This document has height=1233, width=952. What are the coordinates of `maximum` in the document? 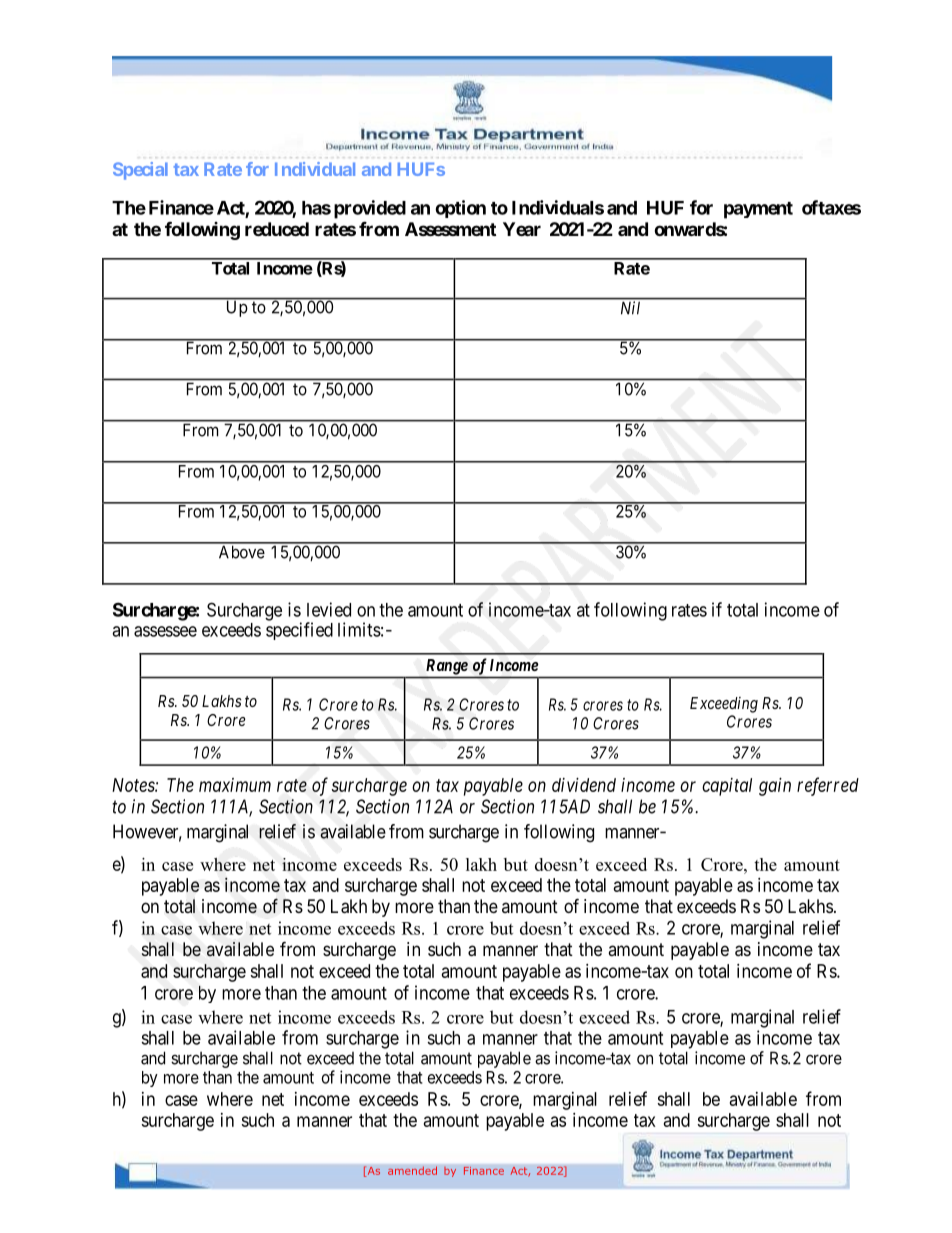 It's located at (235, 785).
